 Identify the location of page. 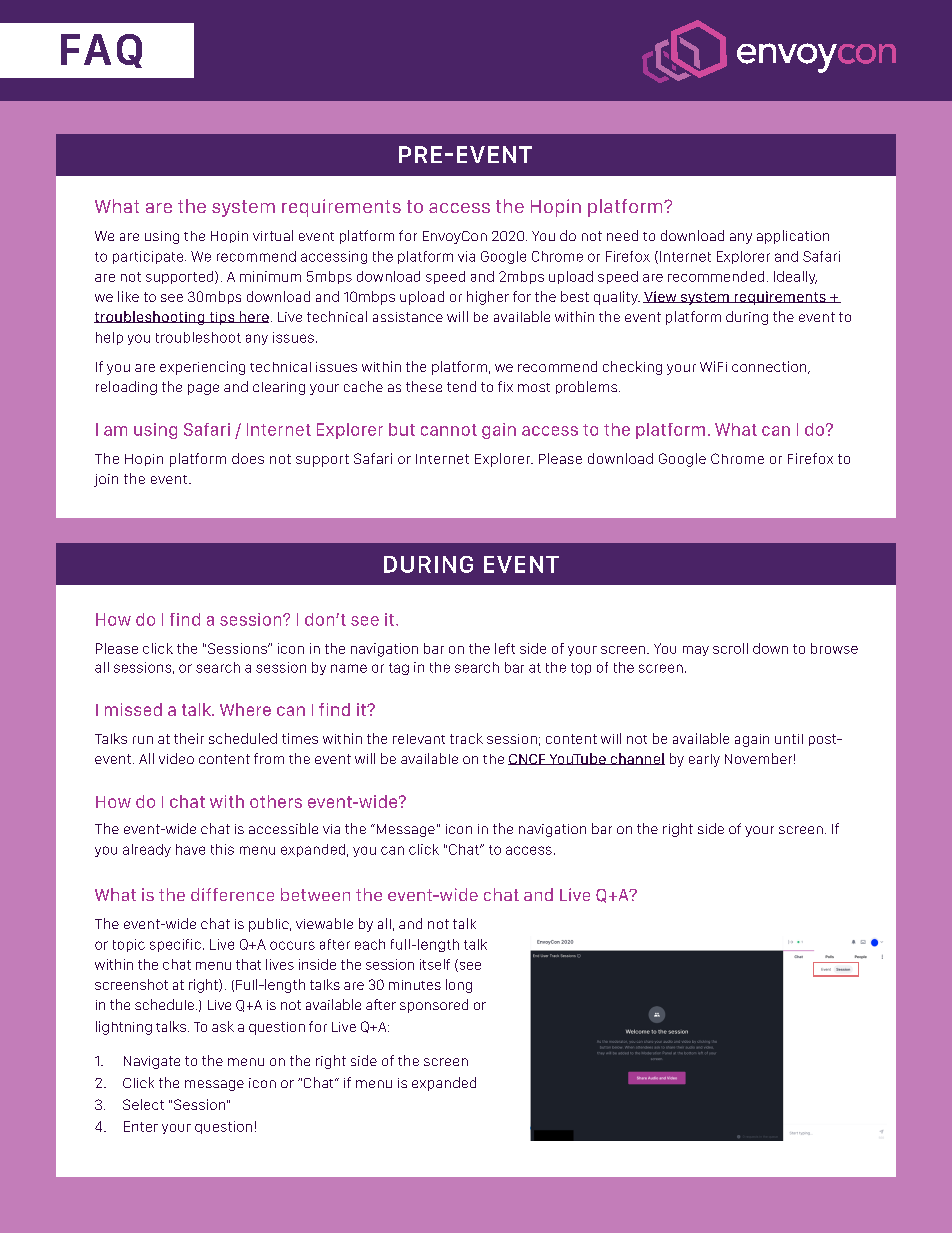
(203, 389).
